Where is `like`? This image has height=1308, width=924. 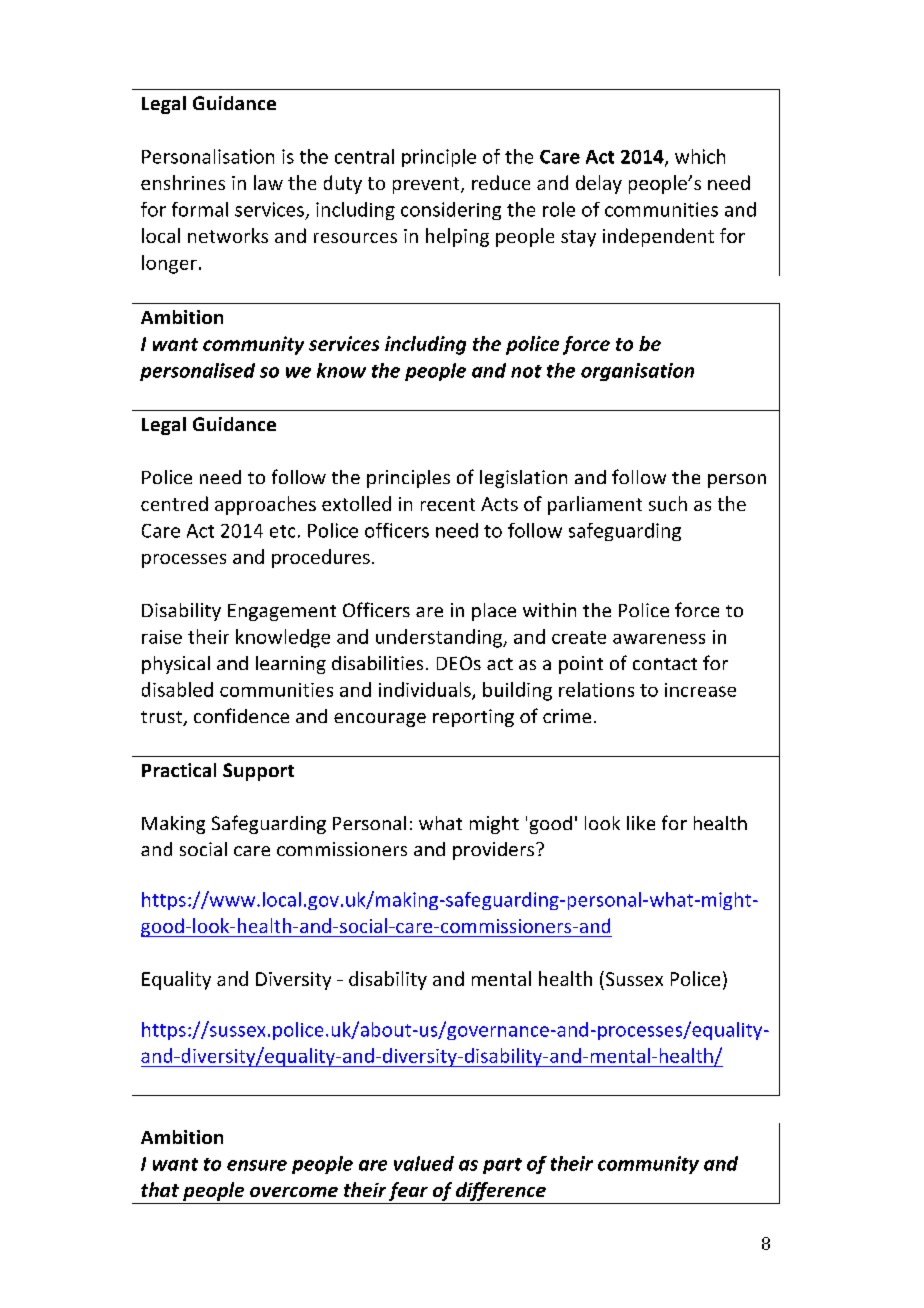
like is located at coordinates (641, 823).
